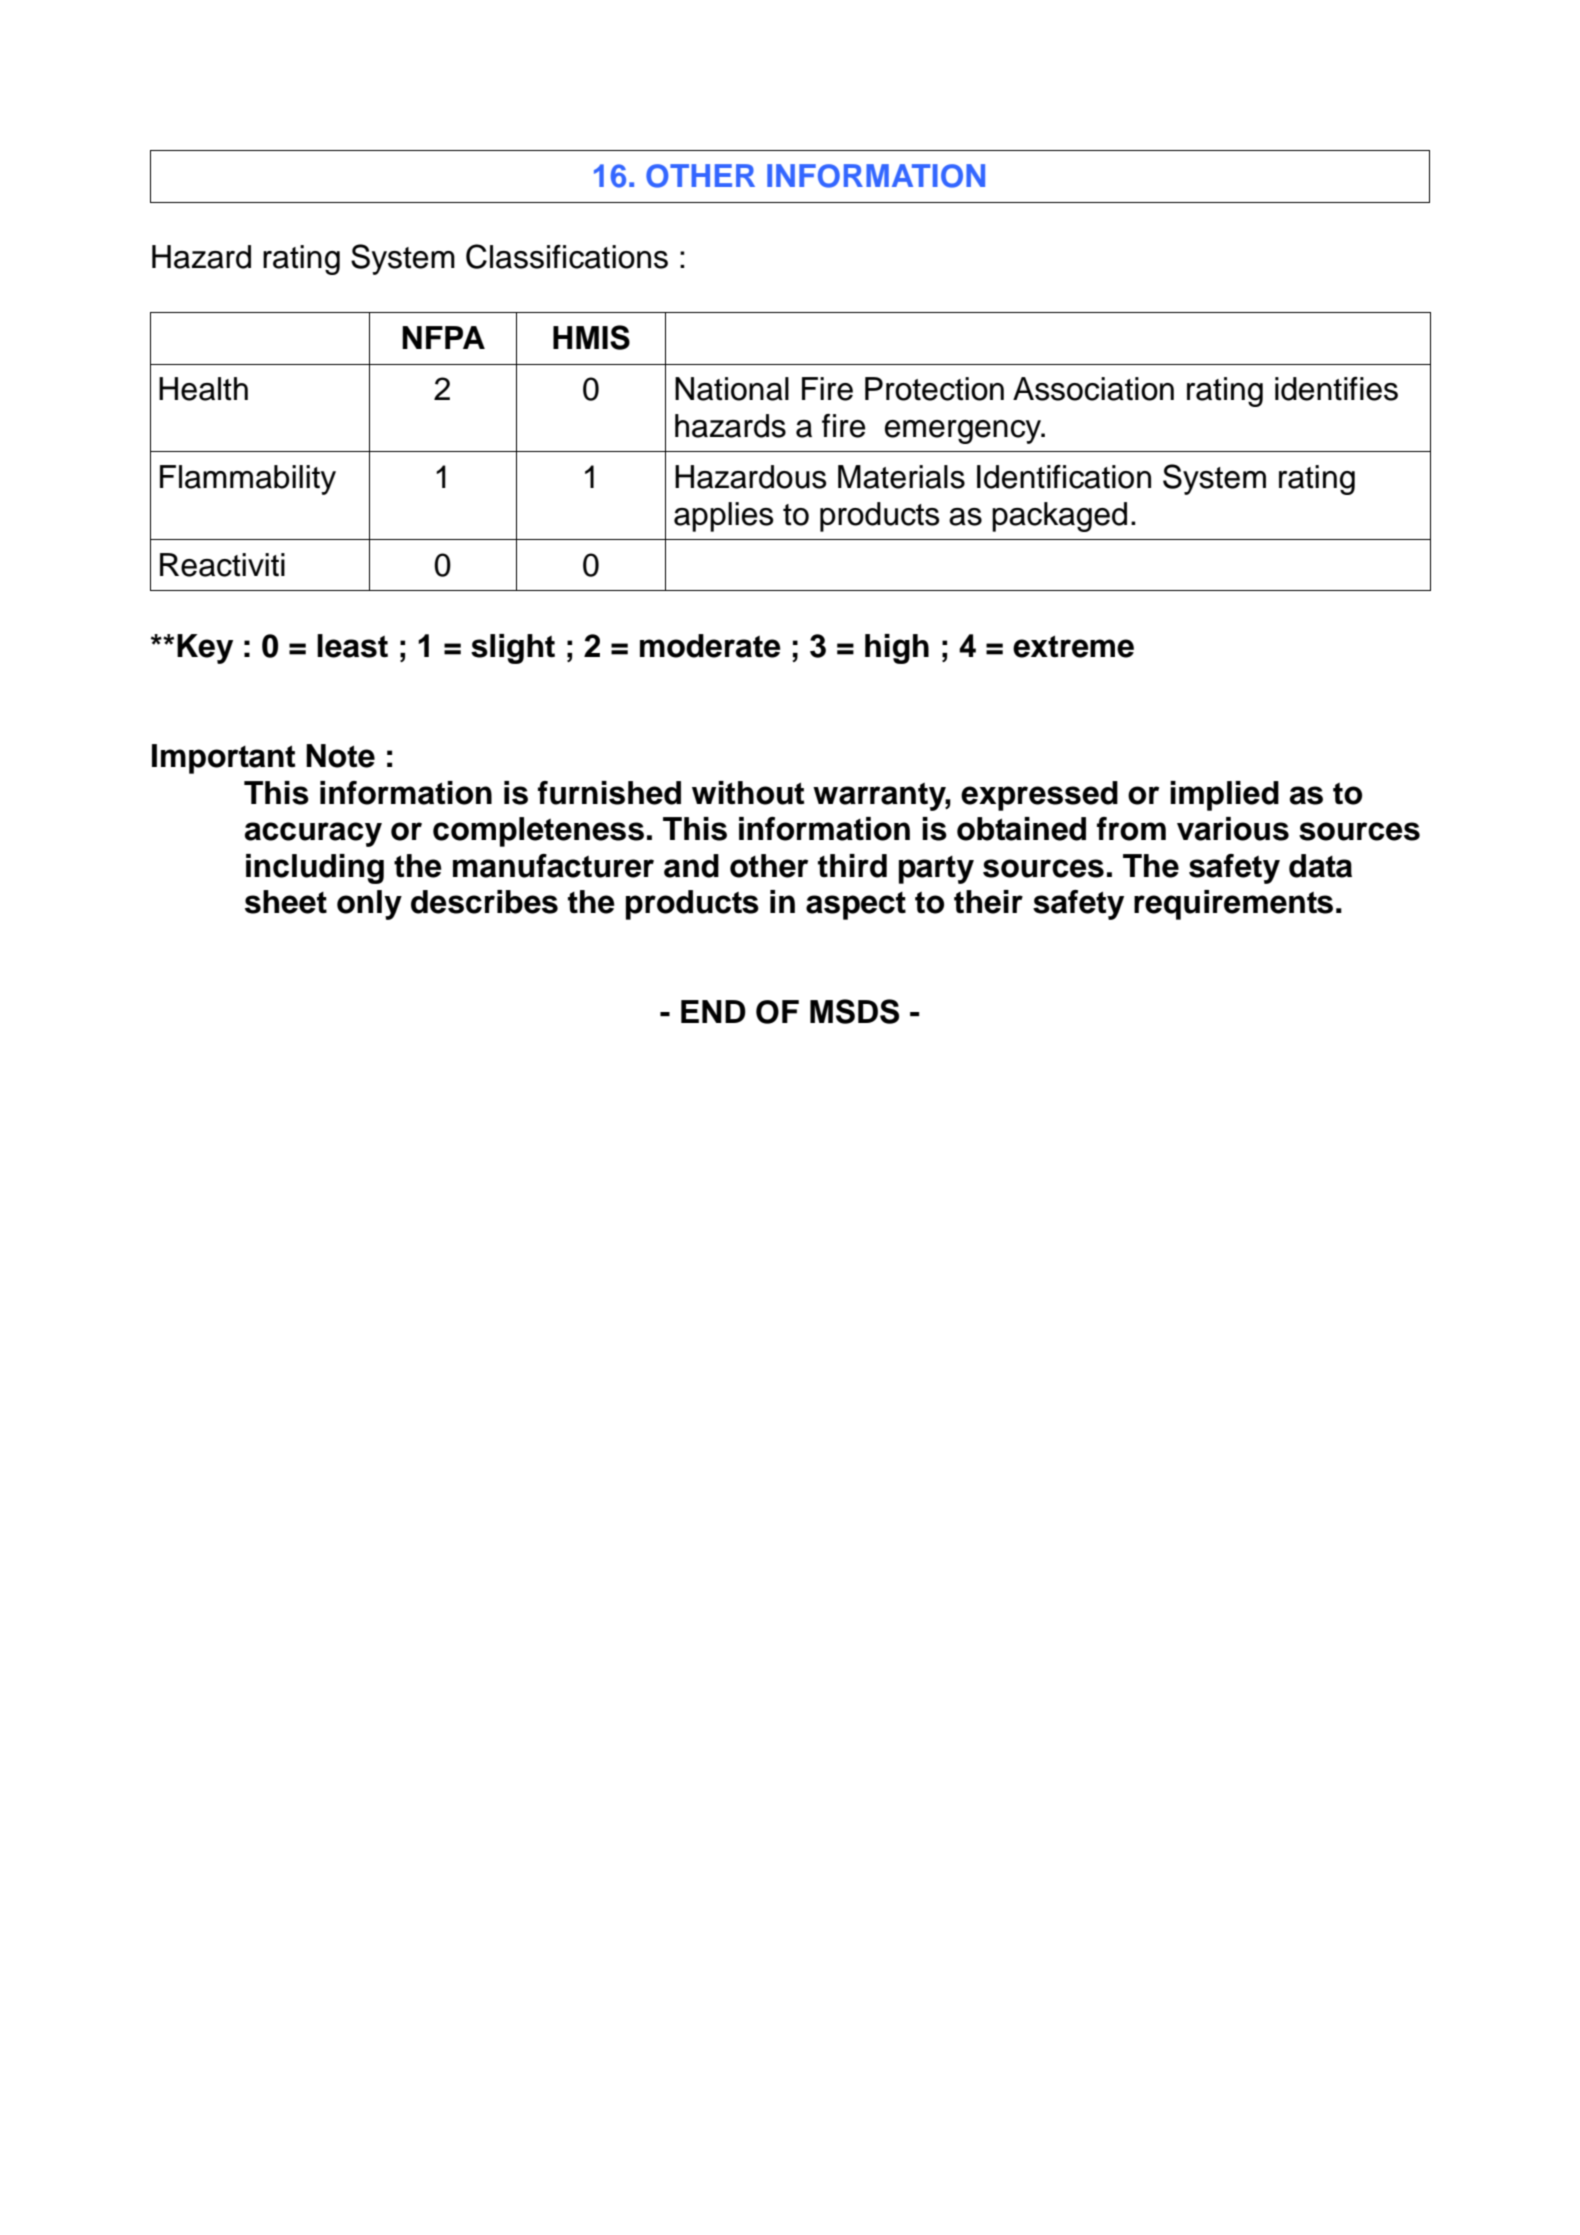 This document has width=1580, height=2235. What do you see at coordinates (710, 646) in the document?
I see `moderate` at bounding box center [710, 646].
